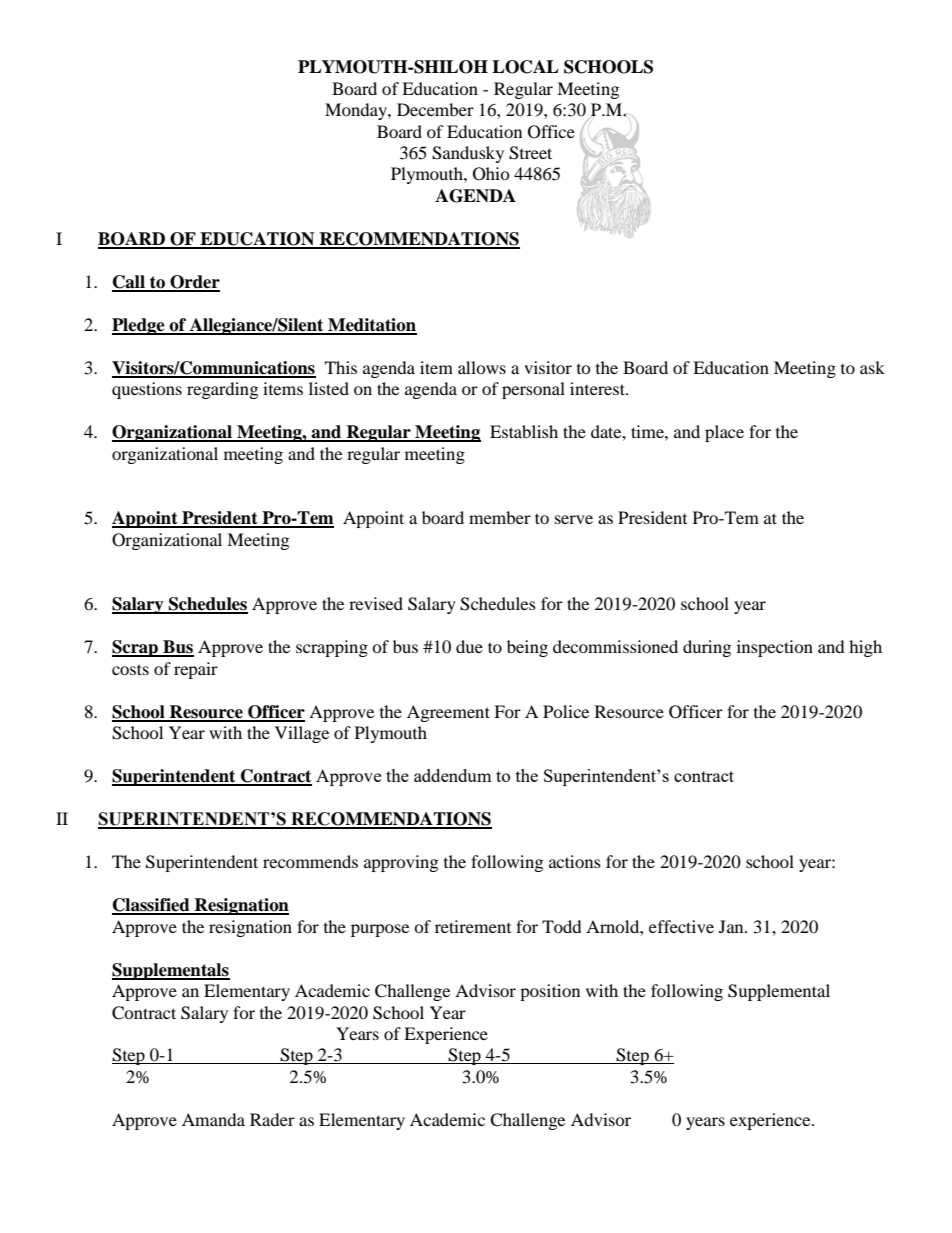 The width and height of the document is (952, 1233). Describe the element at coordinates (213, 1119) in the document. I see `Amanda` at that location.
